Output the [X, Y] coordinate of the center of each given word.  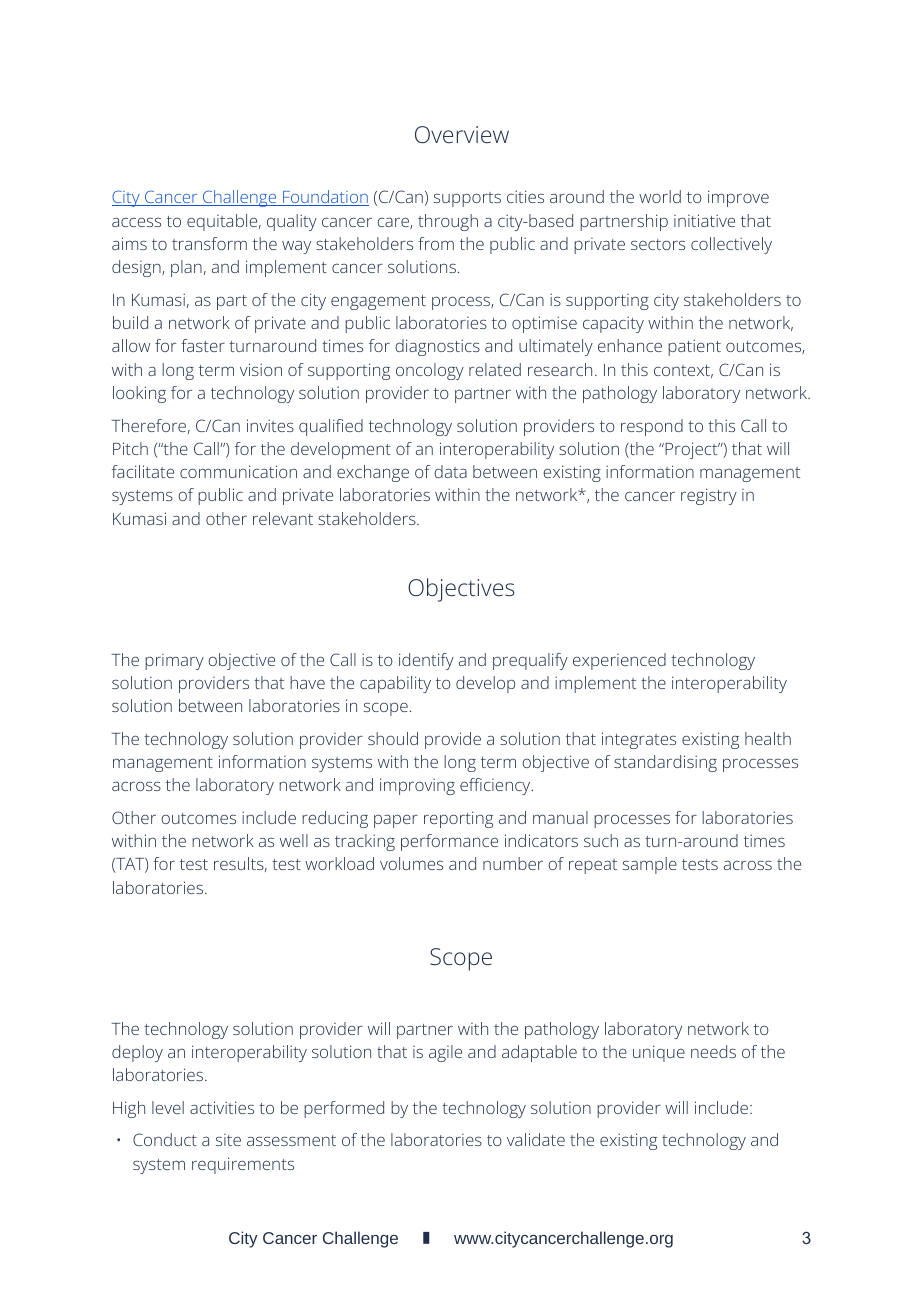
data [450, 471]
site [228, 1140]
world [660, 196]
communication [238, 471]
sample [650, 865]
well [294, 840]
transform [209, 243]
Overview [462, 134]
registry [709, 496]
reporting [458, 819]
